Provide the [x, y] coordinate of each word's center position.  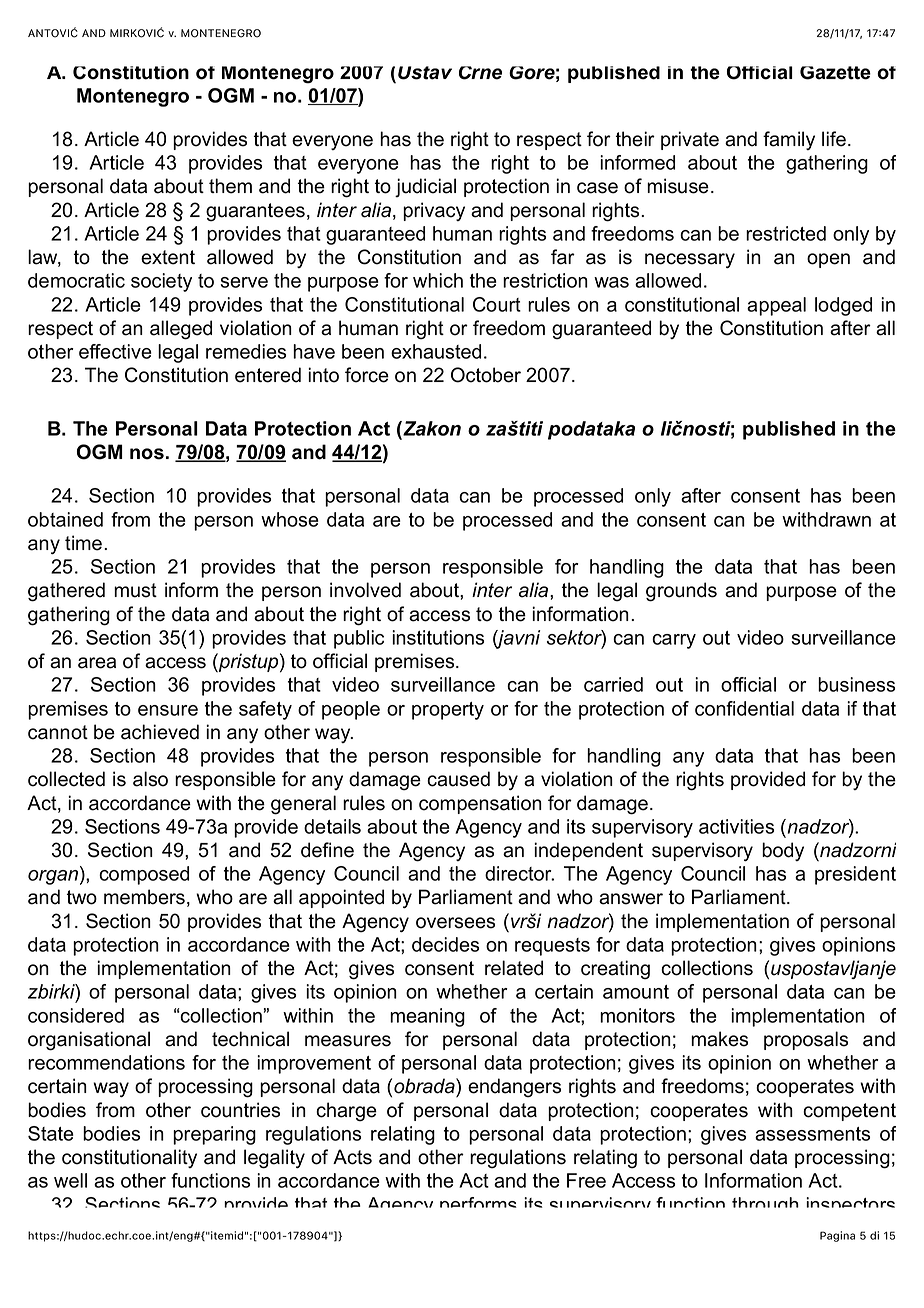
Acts [352, 1157]
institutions [438, 637]
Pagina [837, 1236]
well [70, 1180]
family [789, 140]
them [230, 186]
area [97, 663]
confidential [744, 708]
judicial [425, 187]
